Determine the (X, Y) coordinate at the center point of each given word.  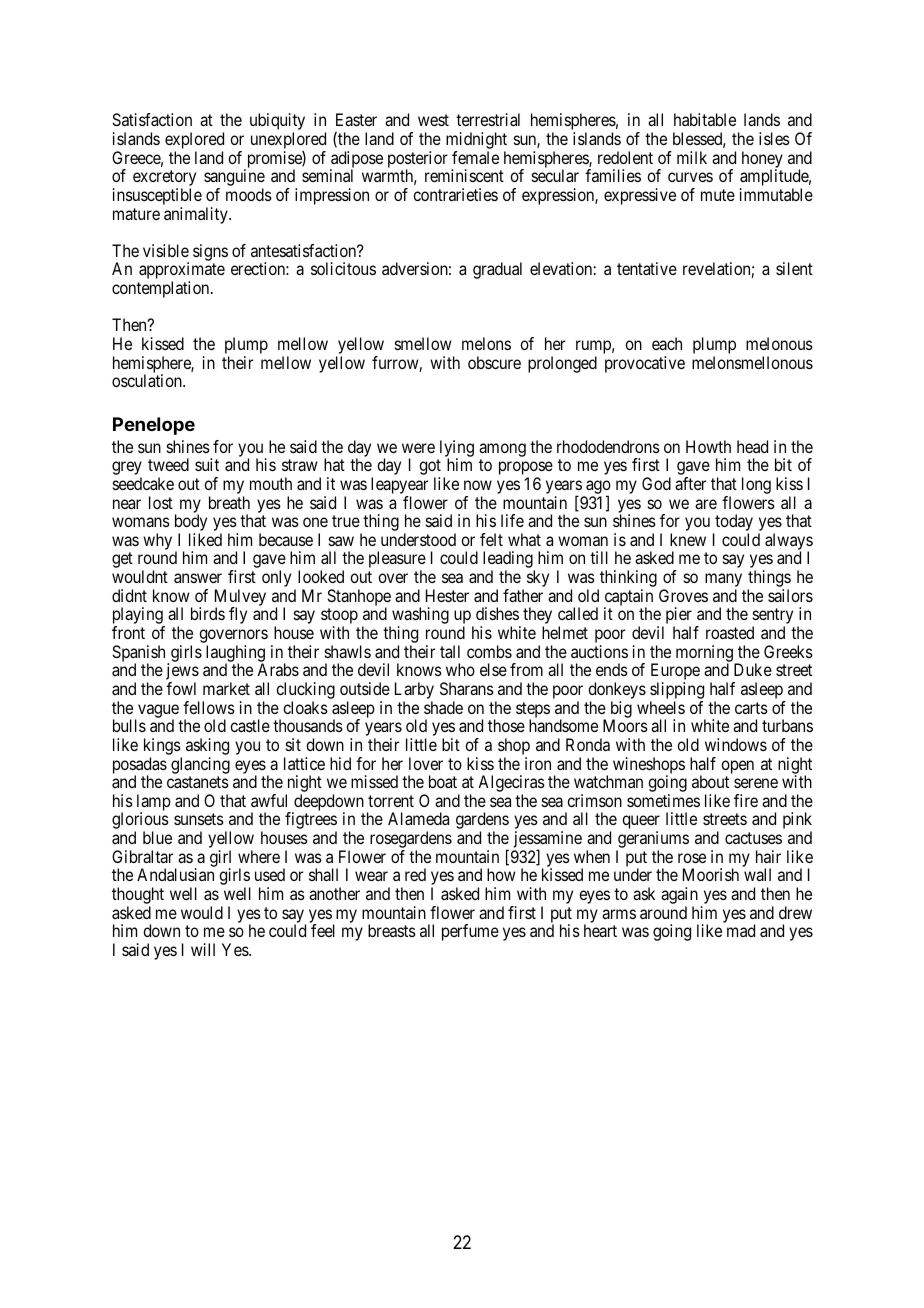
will (203, 949)
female (475, 157)
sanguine (234, 179)
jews (182, 673)
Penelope (154, 426)
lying (457, 449)
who (460, 669)
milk (692, 157)
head (752, 446)
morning (705, 654)
